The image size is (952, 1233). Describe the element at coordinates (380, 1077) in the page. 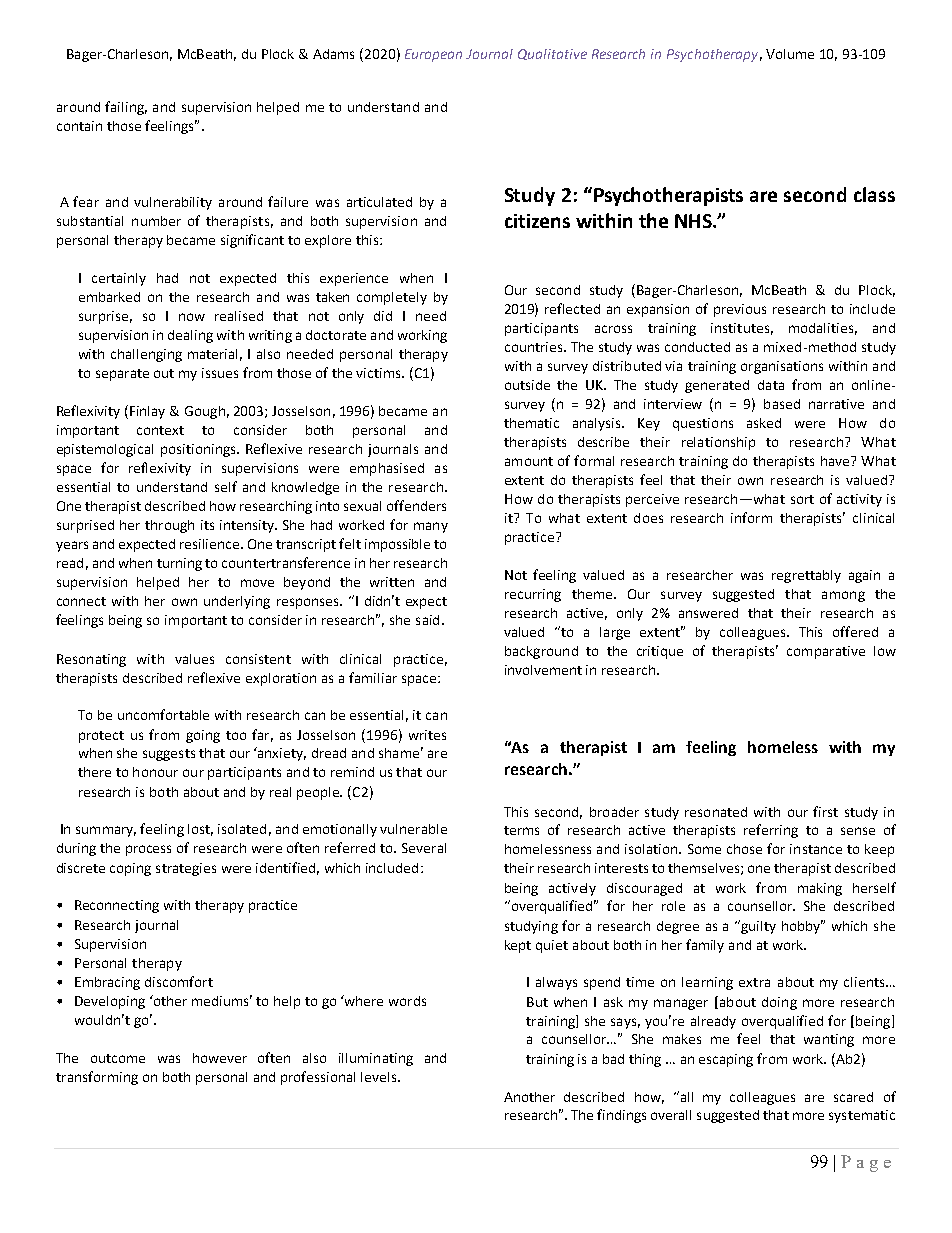

I see `levels` at that location.
